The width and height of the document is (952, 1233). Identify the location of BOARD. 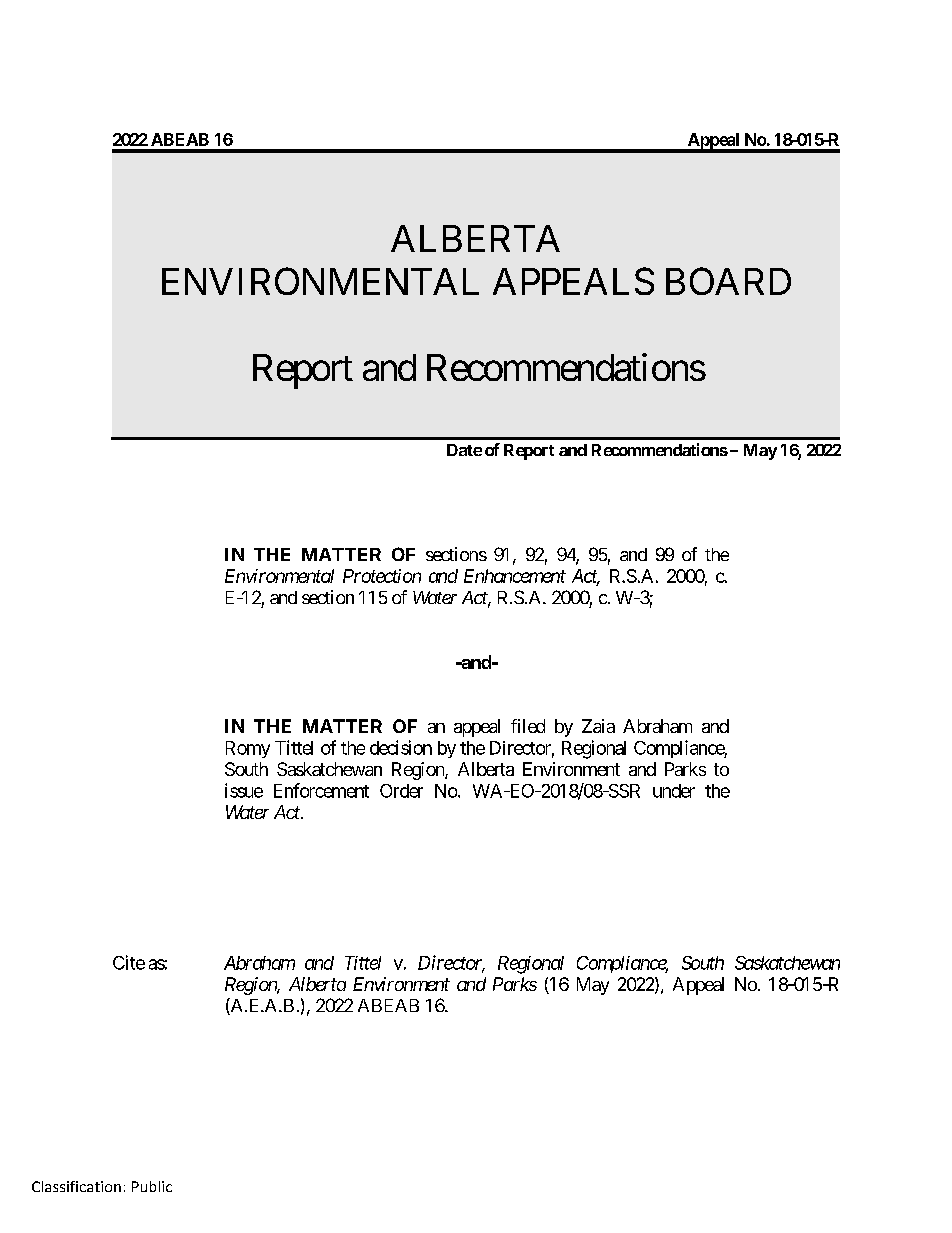
(728, 281).
